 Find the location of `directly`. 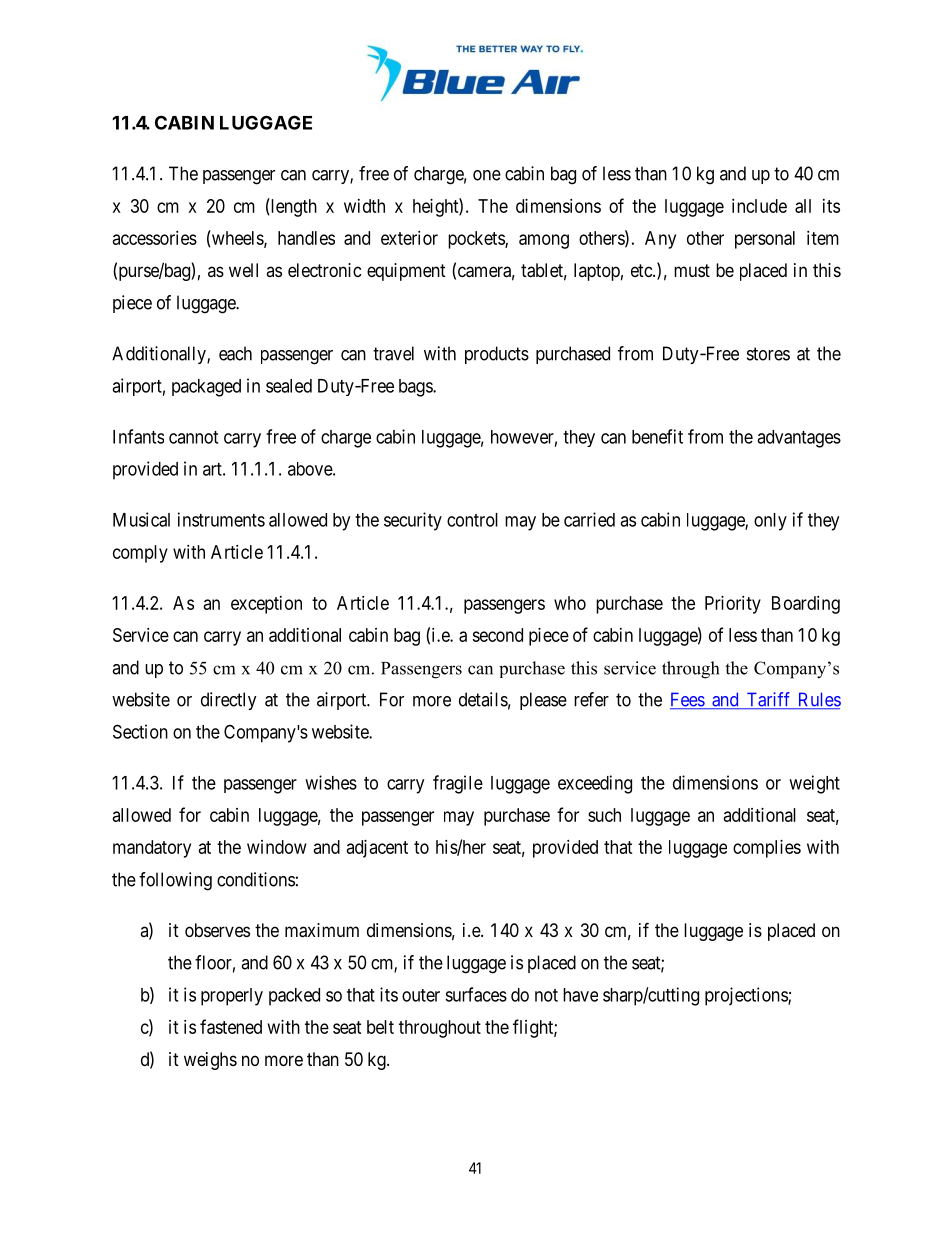

directly is located at coordinates (229, 701).
